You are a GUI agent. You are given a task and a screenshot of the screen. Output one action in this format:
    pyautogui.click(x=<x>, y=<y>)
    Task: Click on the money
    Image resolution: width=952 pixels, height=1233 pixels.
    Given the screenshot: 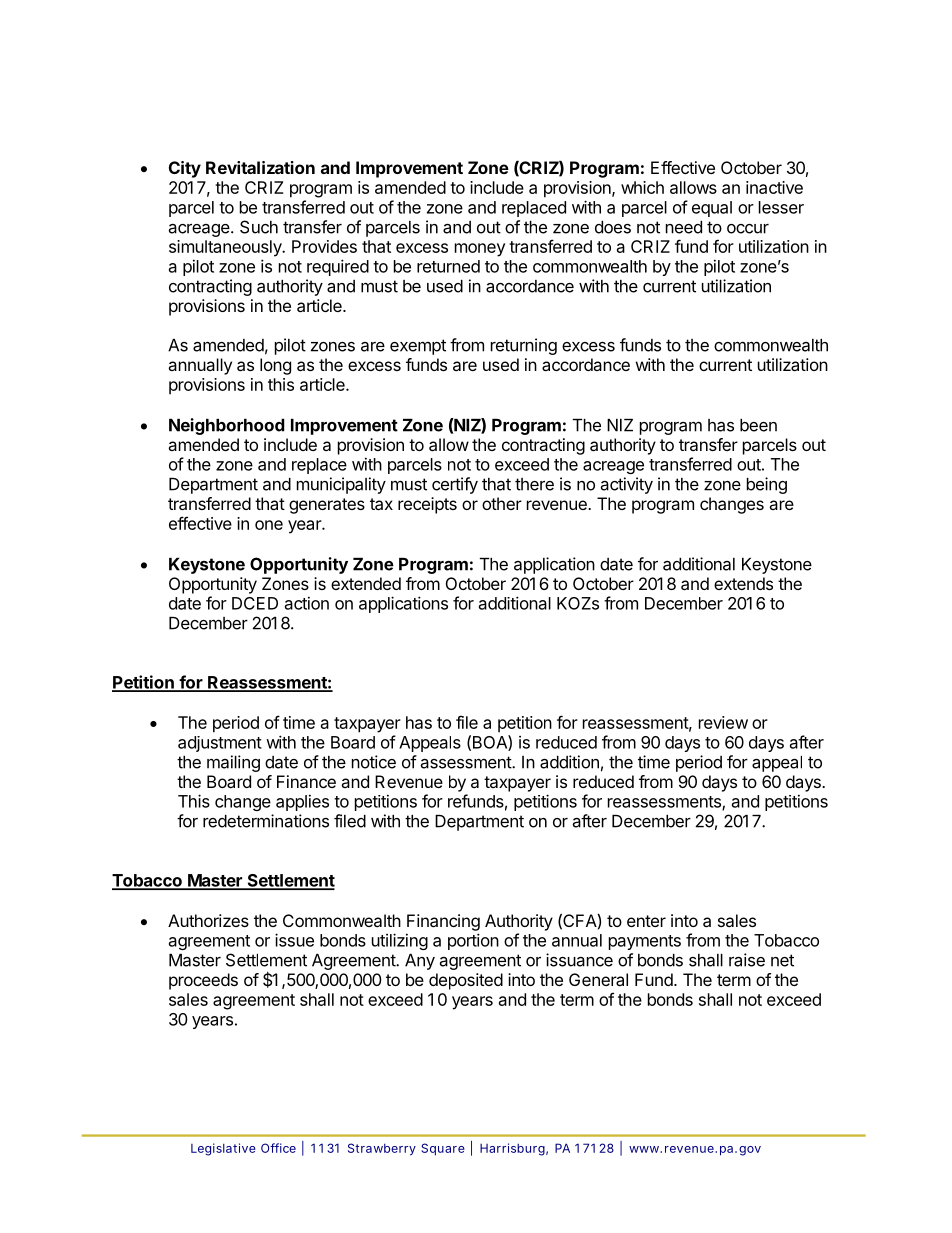 What is the action you would take?
    pyautogui.click(x=480, y=250)
